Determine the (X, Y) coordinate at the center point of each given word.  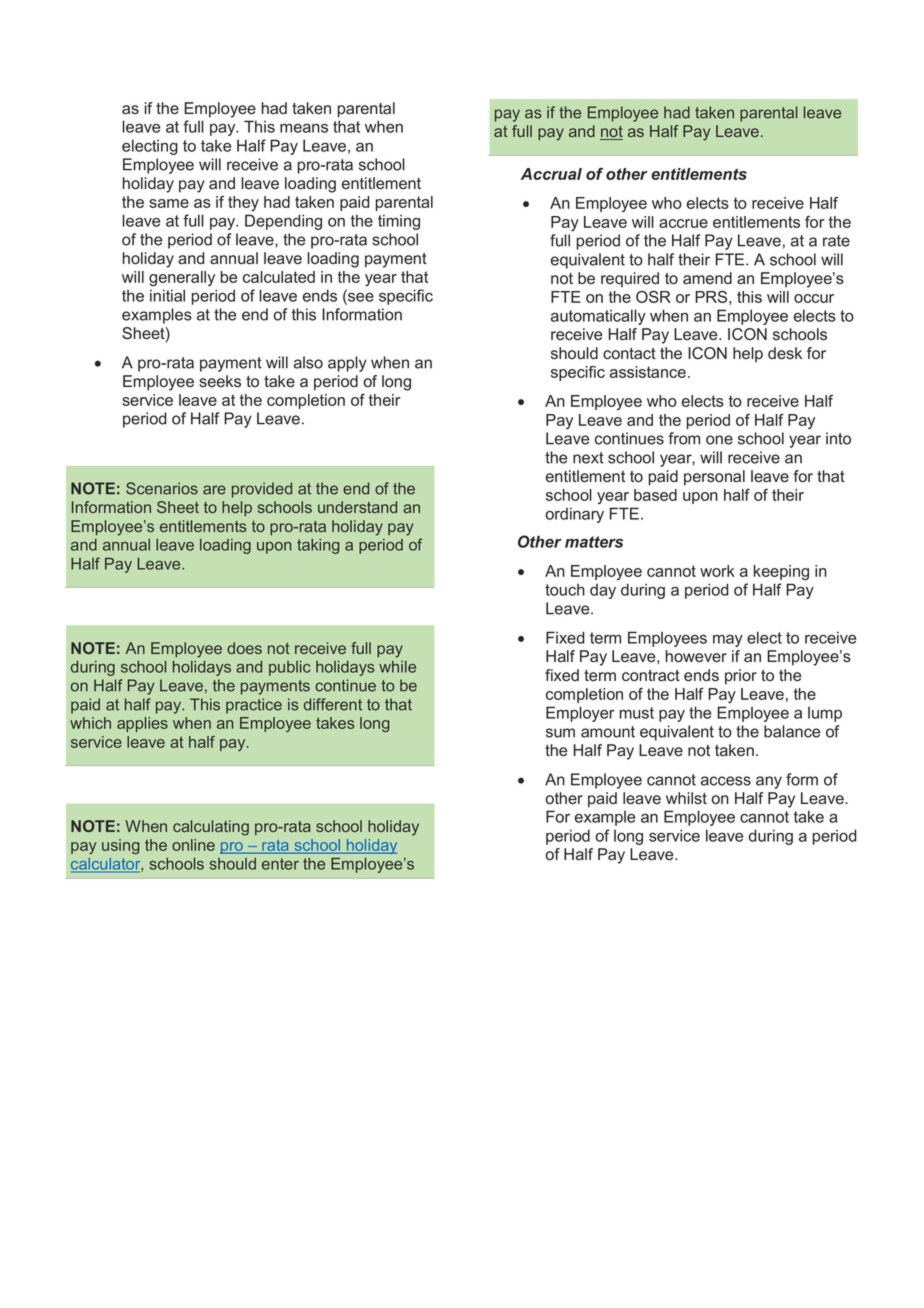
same (169, 203)
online (193, 845)
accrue (683, 223)
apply (347, 364)
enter (280, 864)
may (728, 640)
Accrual (551, 174)
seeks (220, 381)
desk (785, 353)
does (244, 648)
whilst (686, 798)
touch (565, 590)
